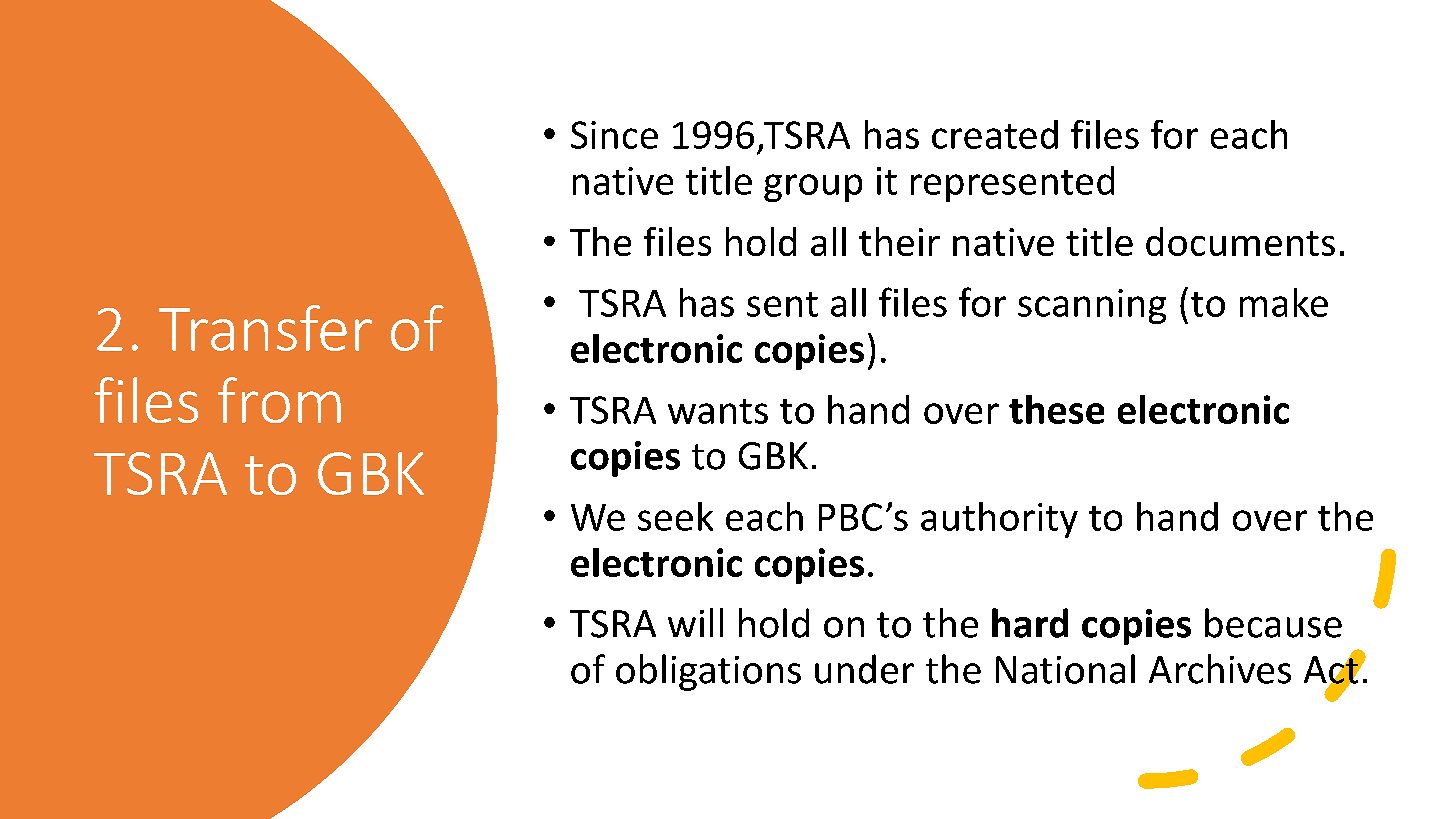 This screenshot has width=1456, height=819. What do you see at coordinates (279, 400) in the screenshot?
I see `from` at bounding box center [279, 400].
